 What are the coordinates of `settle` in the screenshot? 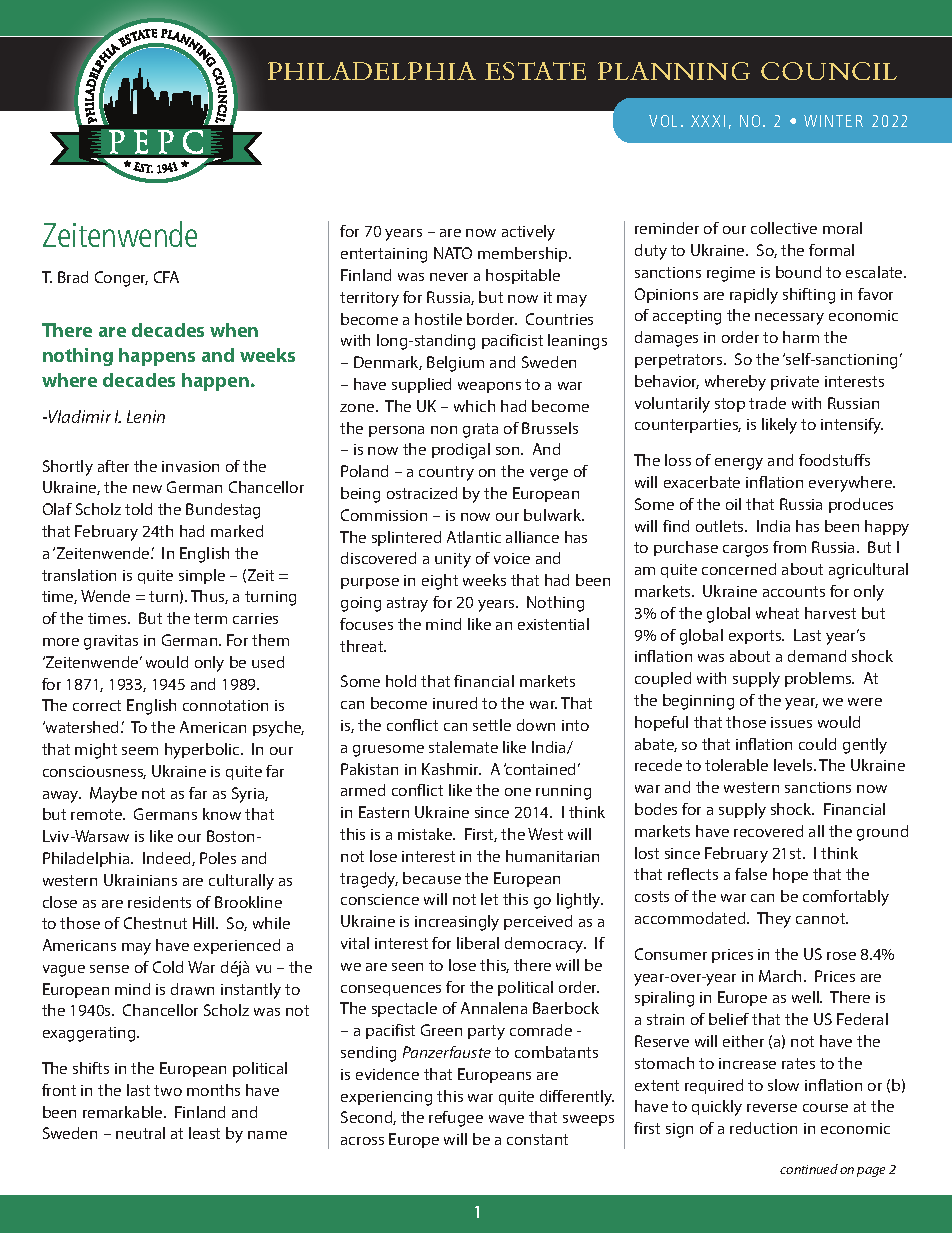 It's located at (492, 725).
